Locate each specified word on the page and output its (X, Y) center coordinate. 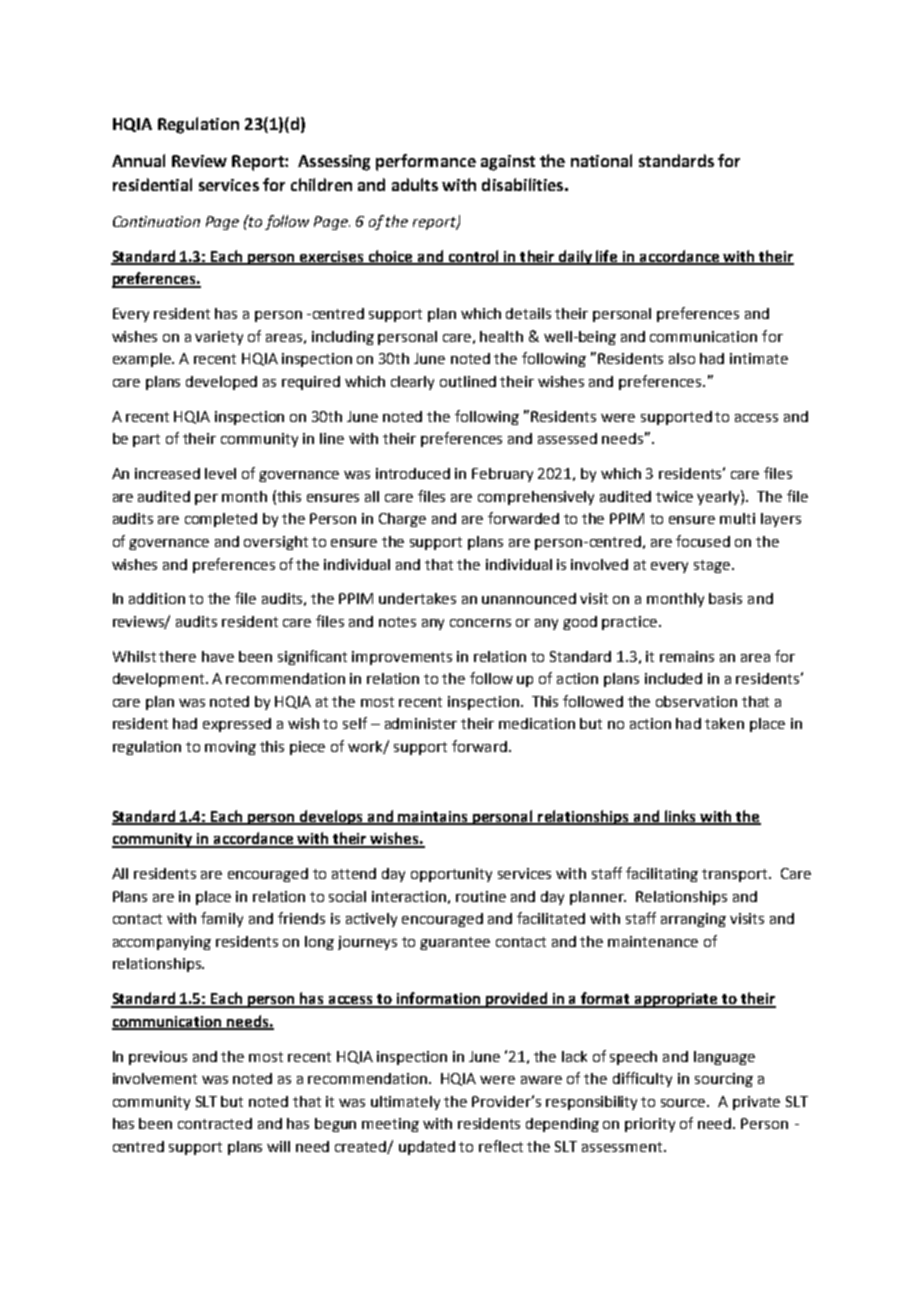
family (222, 919)
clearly (412, 383)
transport (736, 875)
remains (687, 656)
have (218, 656)
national (601, 160)
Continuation (156, 221)
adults (415, 184)
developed (221, 383)
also (682, 358)
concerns (480, 623)
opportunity (451, 875)
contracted (215, 1123)
